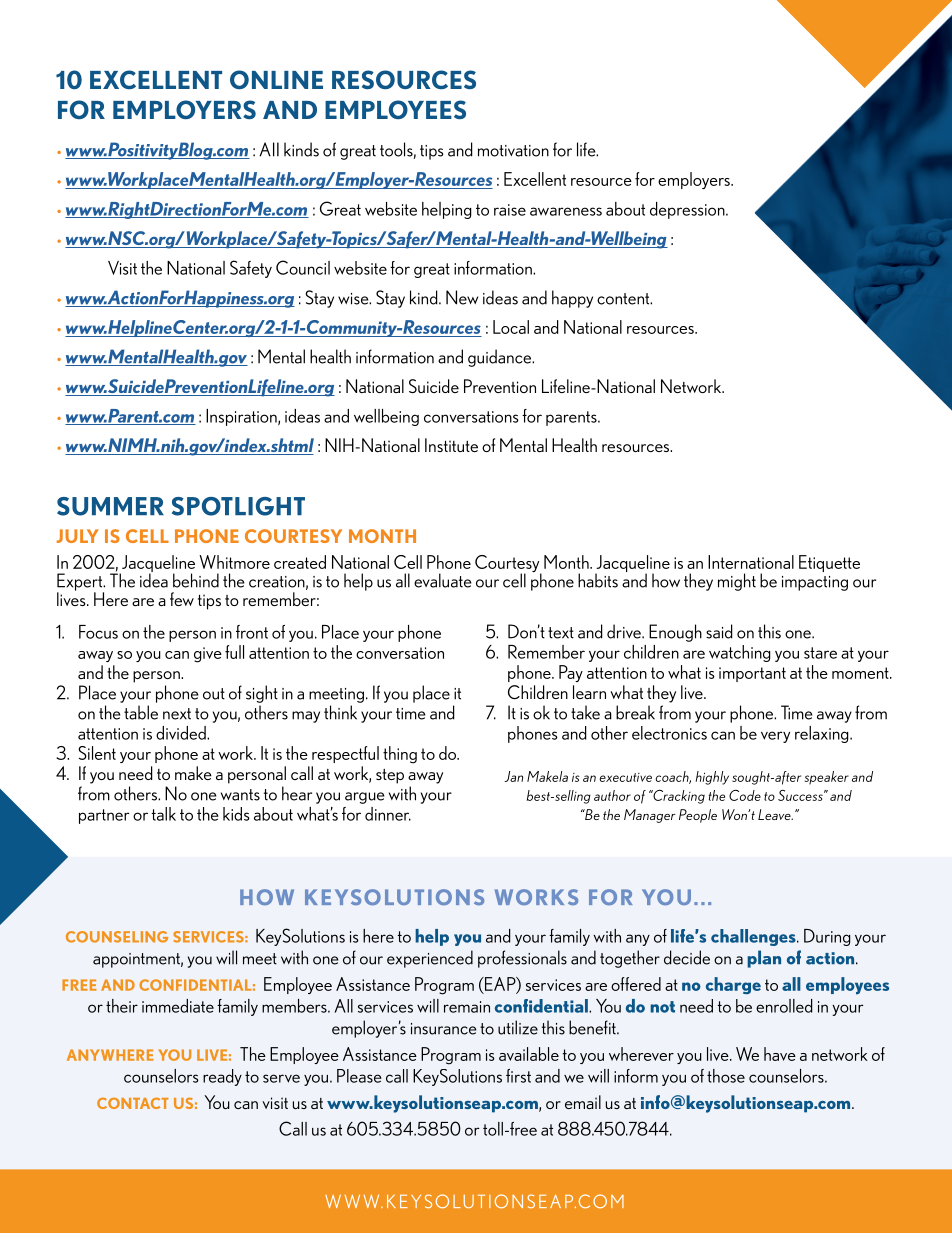 This screenshot has height=1233, width=952. Describe the element at coordinates (513, 151) in the screenshot. I see `motivation` at that location.
